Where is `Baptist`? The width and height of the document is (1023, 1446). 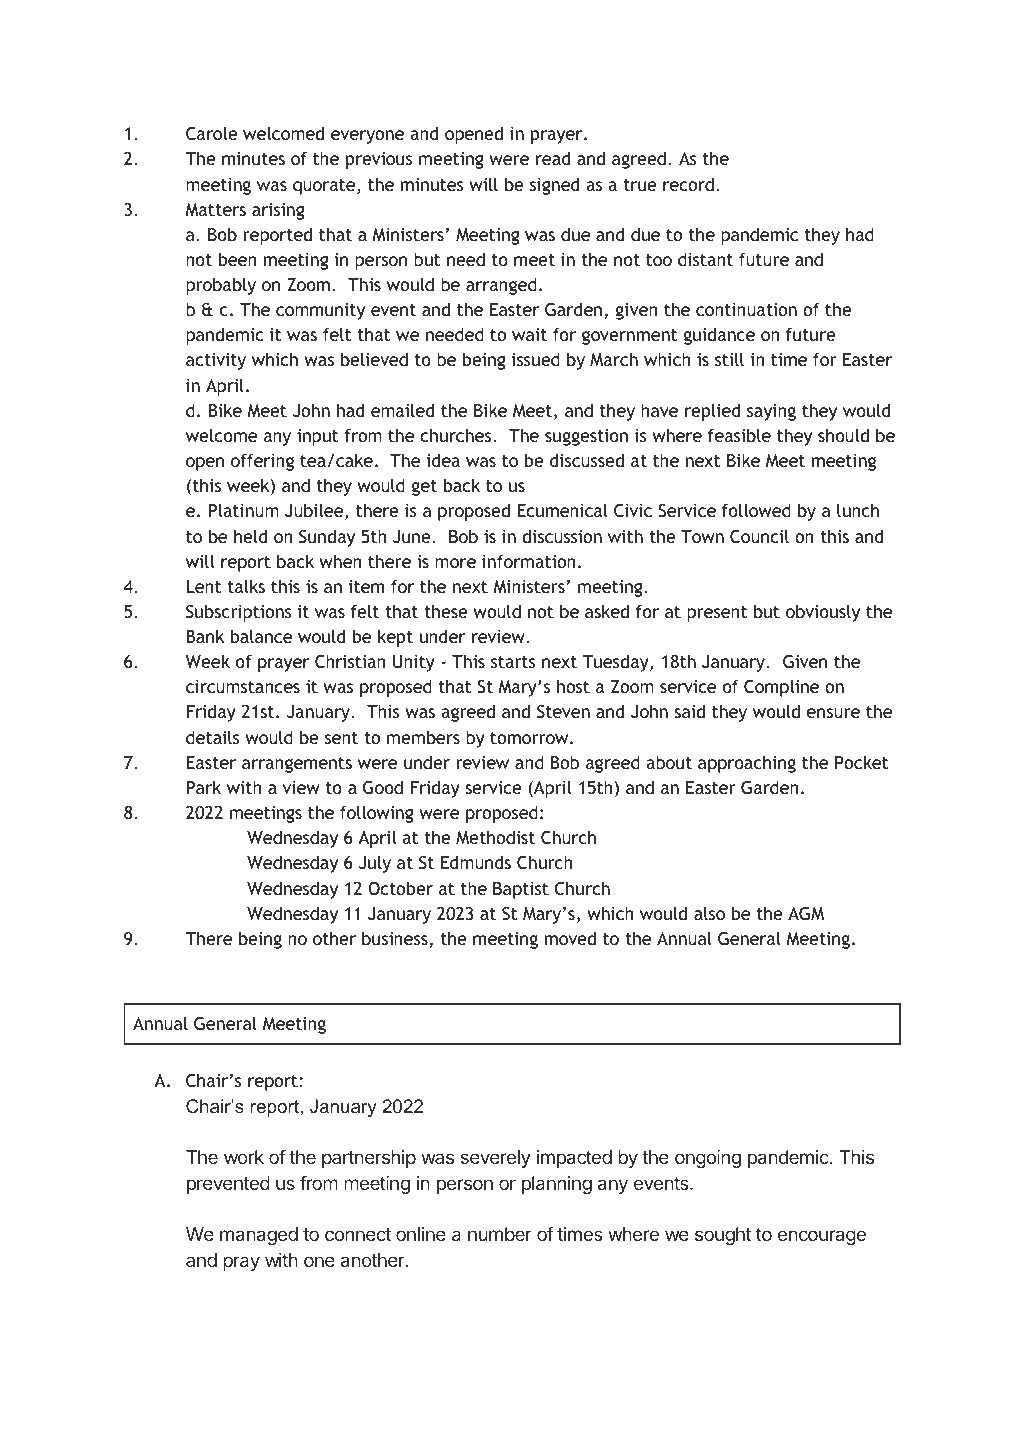
Baptist is located at coordinates (521, 890).
